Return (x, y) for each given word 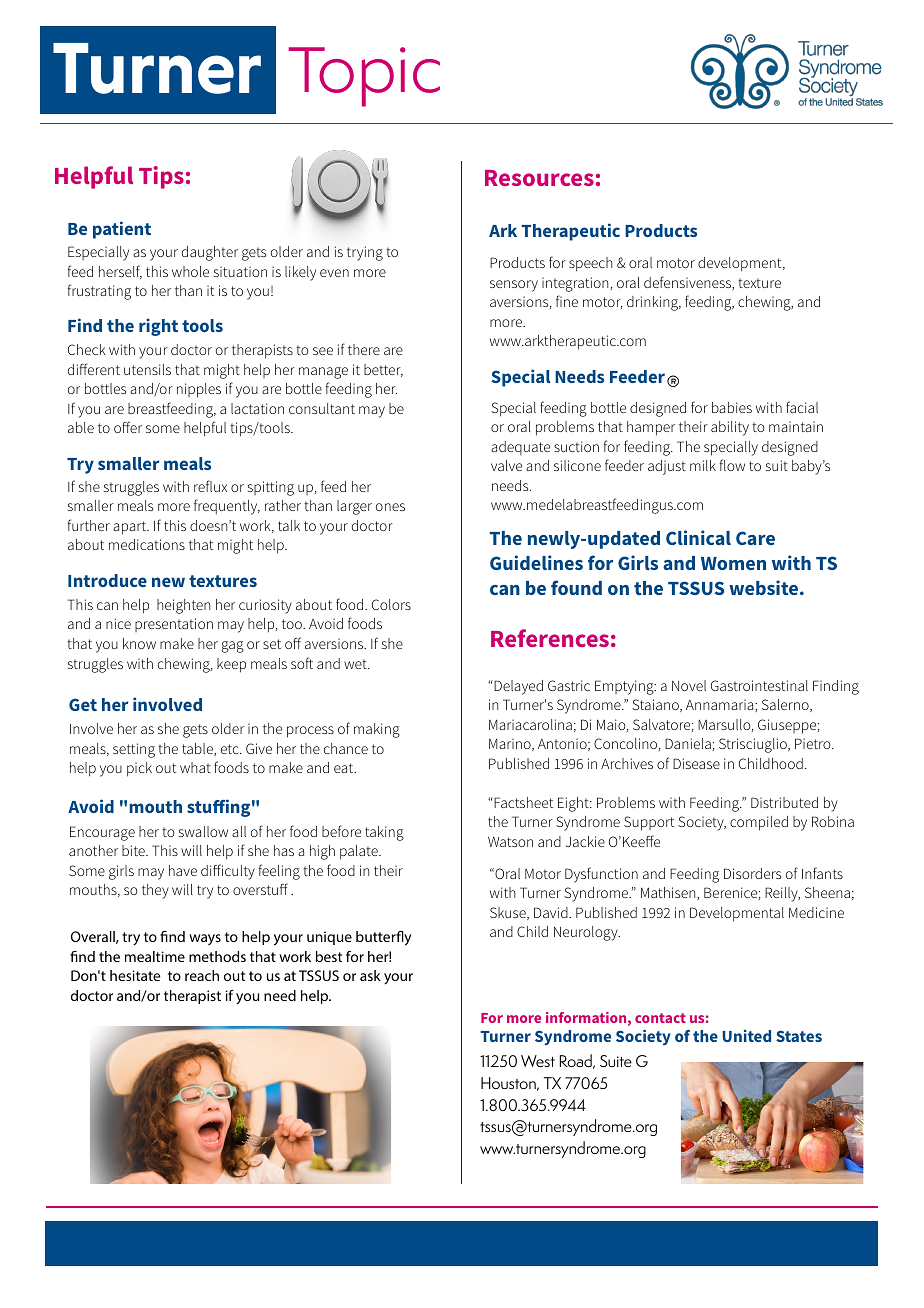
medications (147, 544)
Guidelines (536, 562)
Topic (364, 77)
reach (202, 975)
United (746, 1036)
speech (590, 264)
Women (733, 563)
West (538, 1061)
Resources (539, 178)
